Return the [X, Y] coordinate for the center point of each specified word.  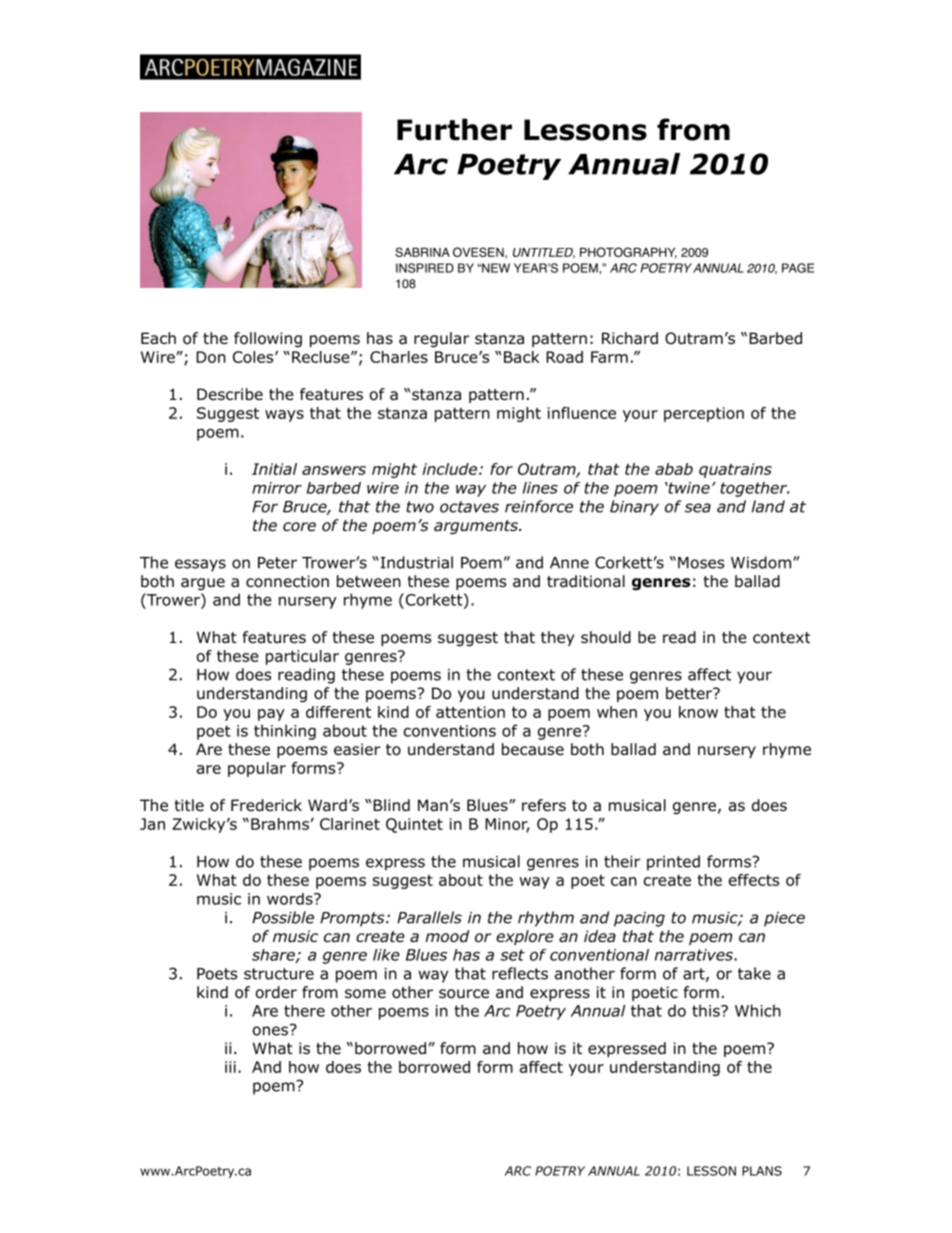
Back [522, 357]
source [464, 994]
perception [704, 414]
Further [454, 129]
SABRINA [422, 252]
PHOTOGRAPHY [628, 253]
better [690, 693]
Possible [283, 917]
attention [470, 712]
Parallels [429, 917]
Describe [230, 394]
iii [230, 1067]
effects [754, 880]
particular [302, 657]
